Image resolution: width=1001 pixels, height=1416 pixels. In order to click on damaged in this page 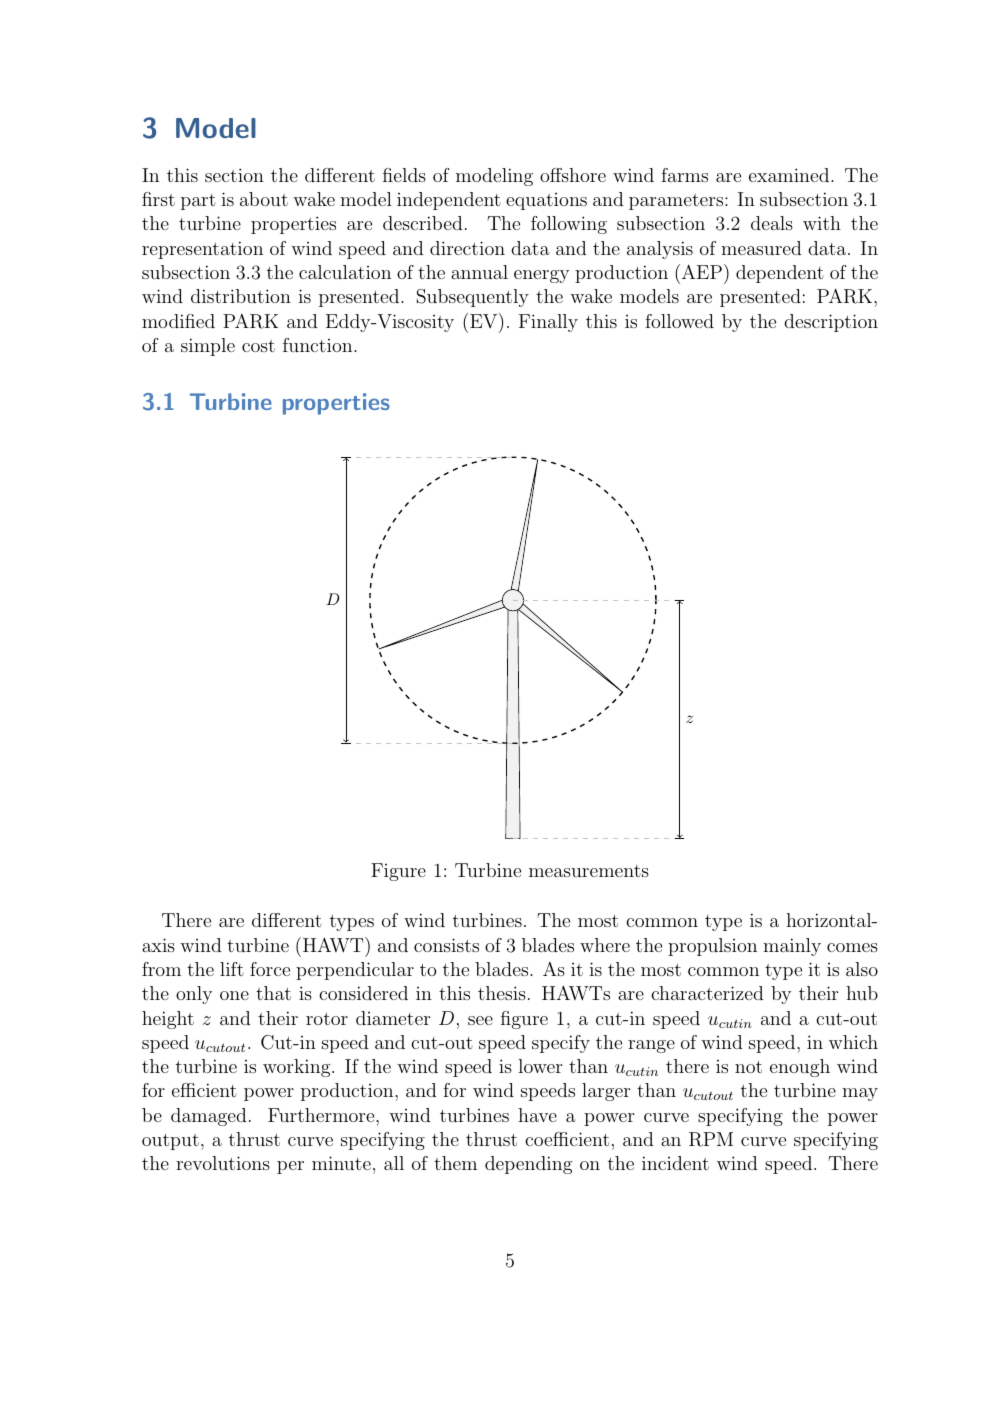, I will do `click(209, 1117)`.
